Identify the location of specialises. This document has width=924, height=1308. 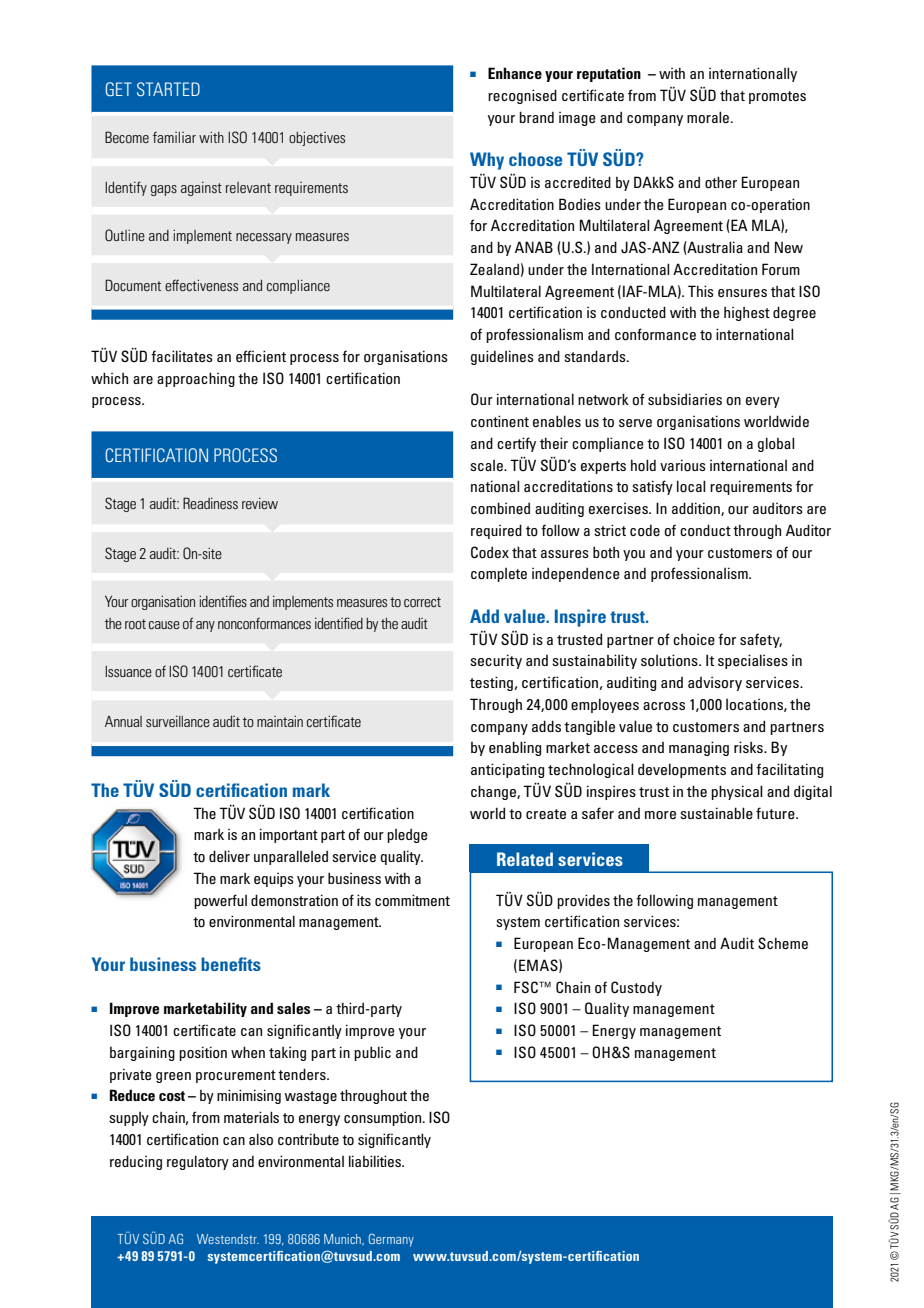
(753, 661).
